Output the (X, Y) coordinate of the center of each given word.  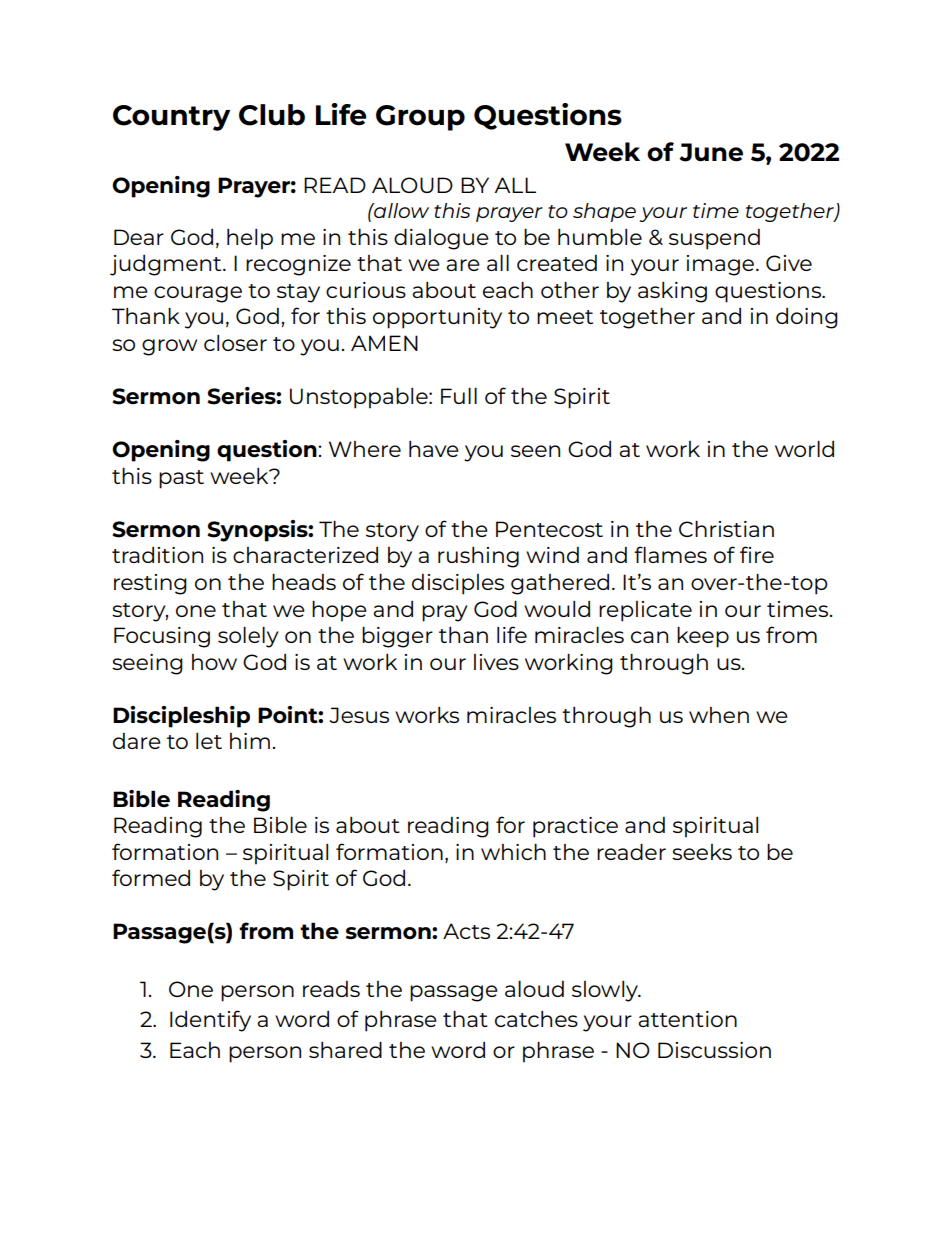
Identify (210, 1021)
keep (703, 637)
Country (171, 118)
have (434, 449)
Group (420, 118)
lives (496, 662)
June (711, 152)
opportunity (437, 318)
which (513, 852)
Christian (726, 529)
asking (672, 292)
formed (151, 877)
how (214, 662)
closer (235, 343)
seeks (702, 852)
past (181, 479)
